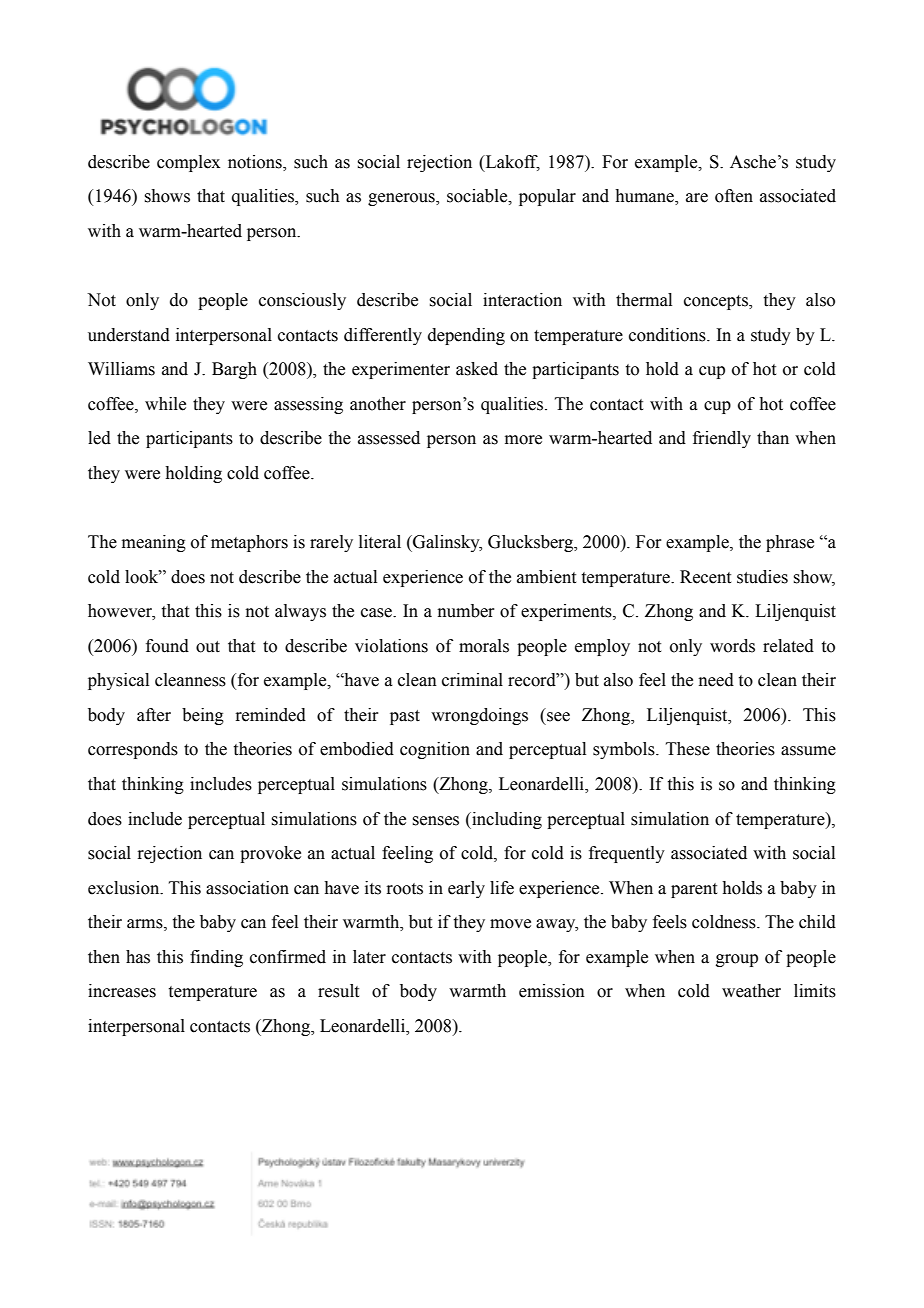 The width and height of the image is (924, 1308). I want to click on often, so click(734, 196).
